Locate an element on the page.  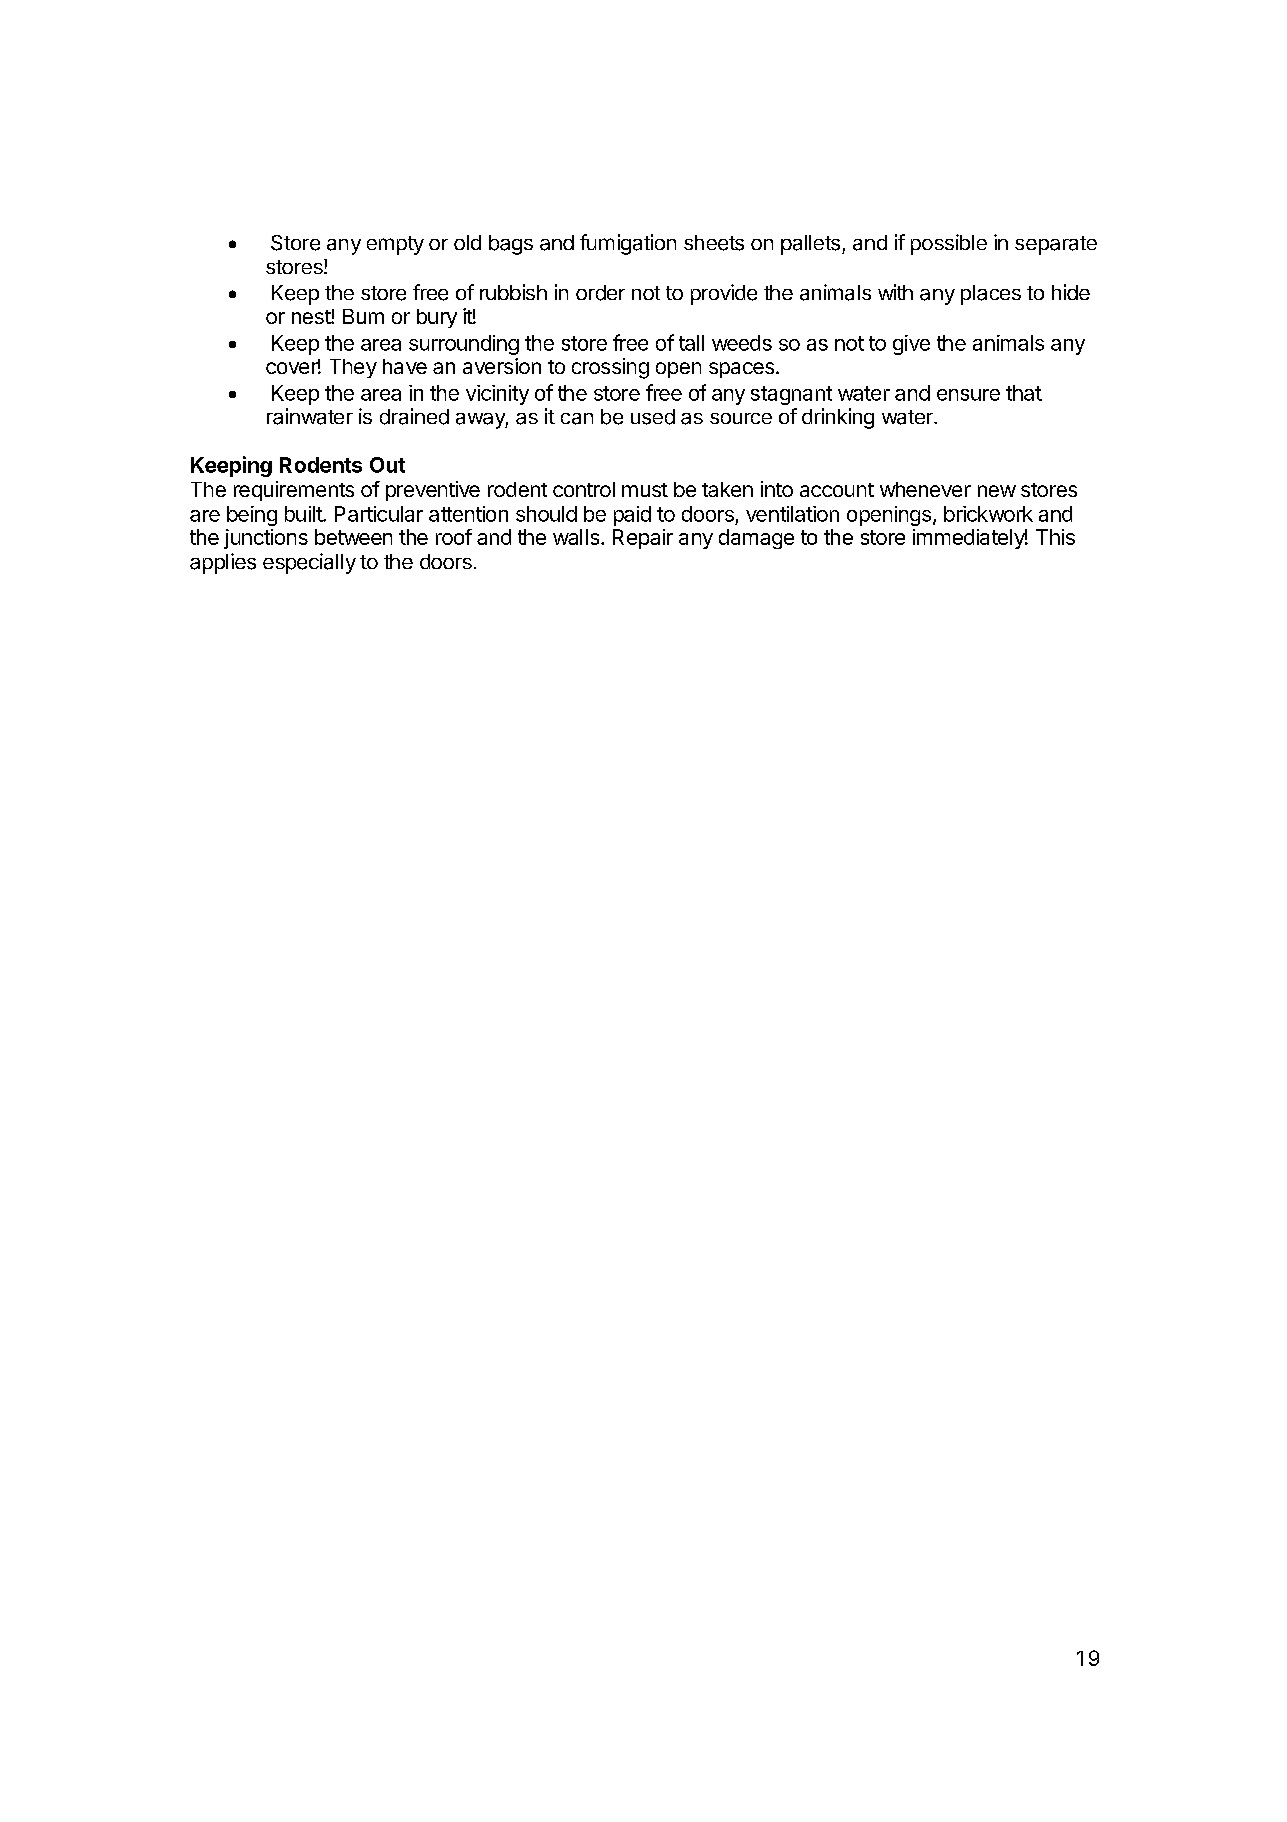
possible is located at coordinates (949, 244).
